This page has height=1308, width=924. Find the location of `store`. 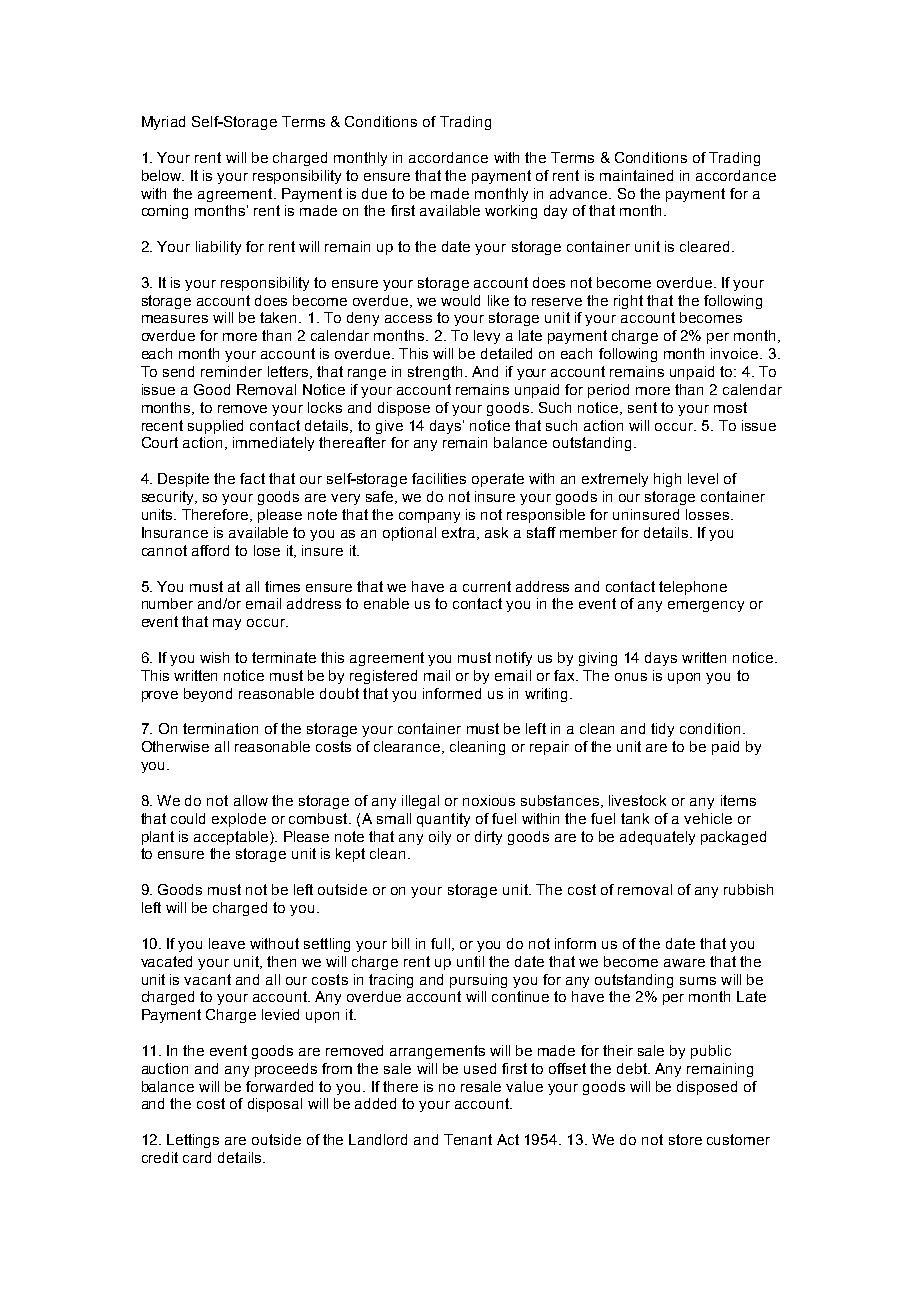

store is located at coordinates (685, 1139).
